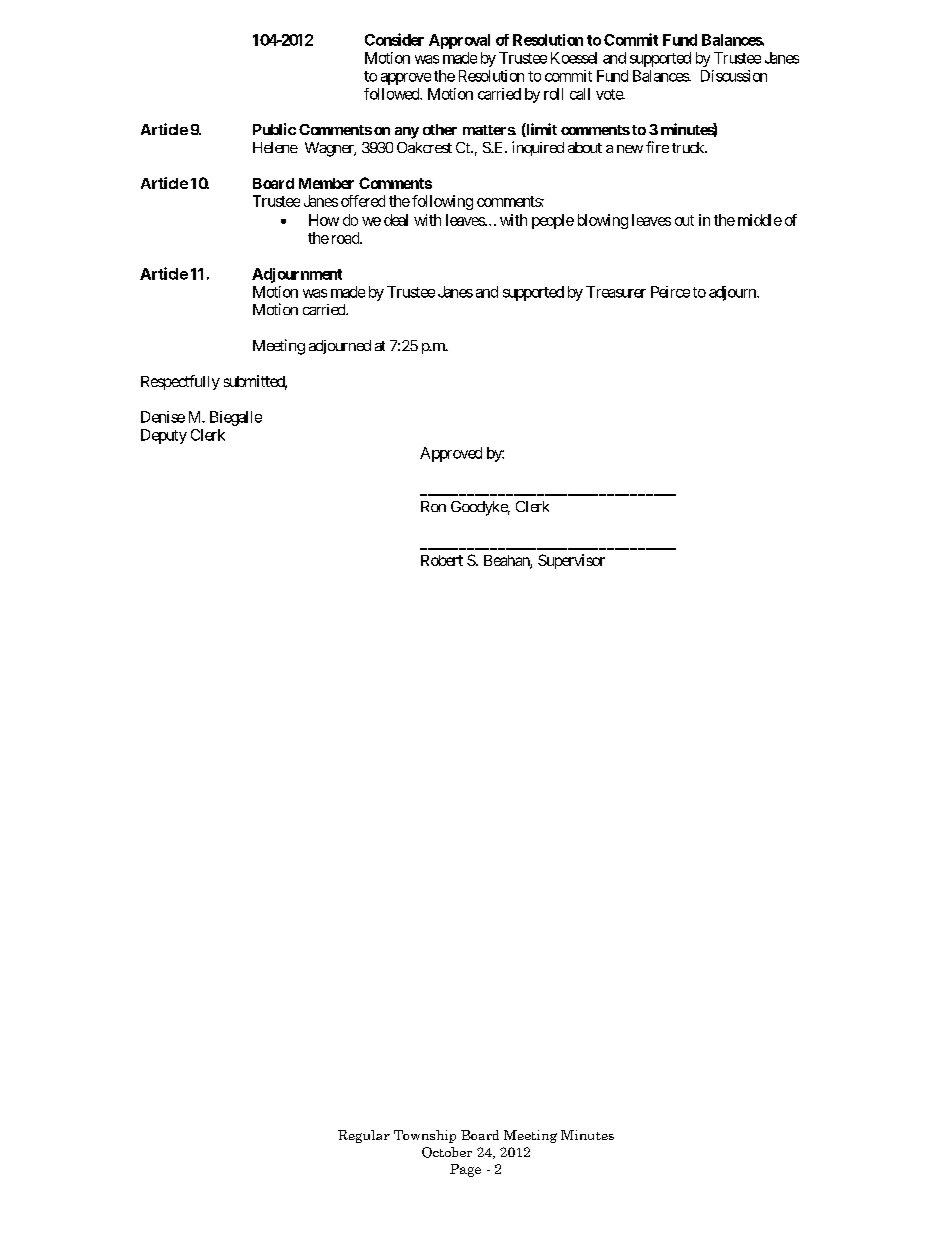 The height and width of the page is (1233, 952). Describe the element at coordinates (433, 506) in the page. I see `Ron` at that location.
